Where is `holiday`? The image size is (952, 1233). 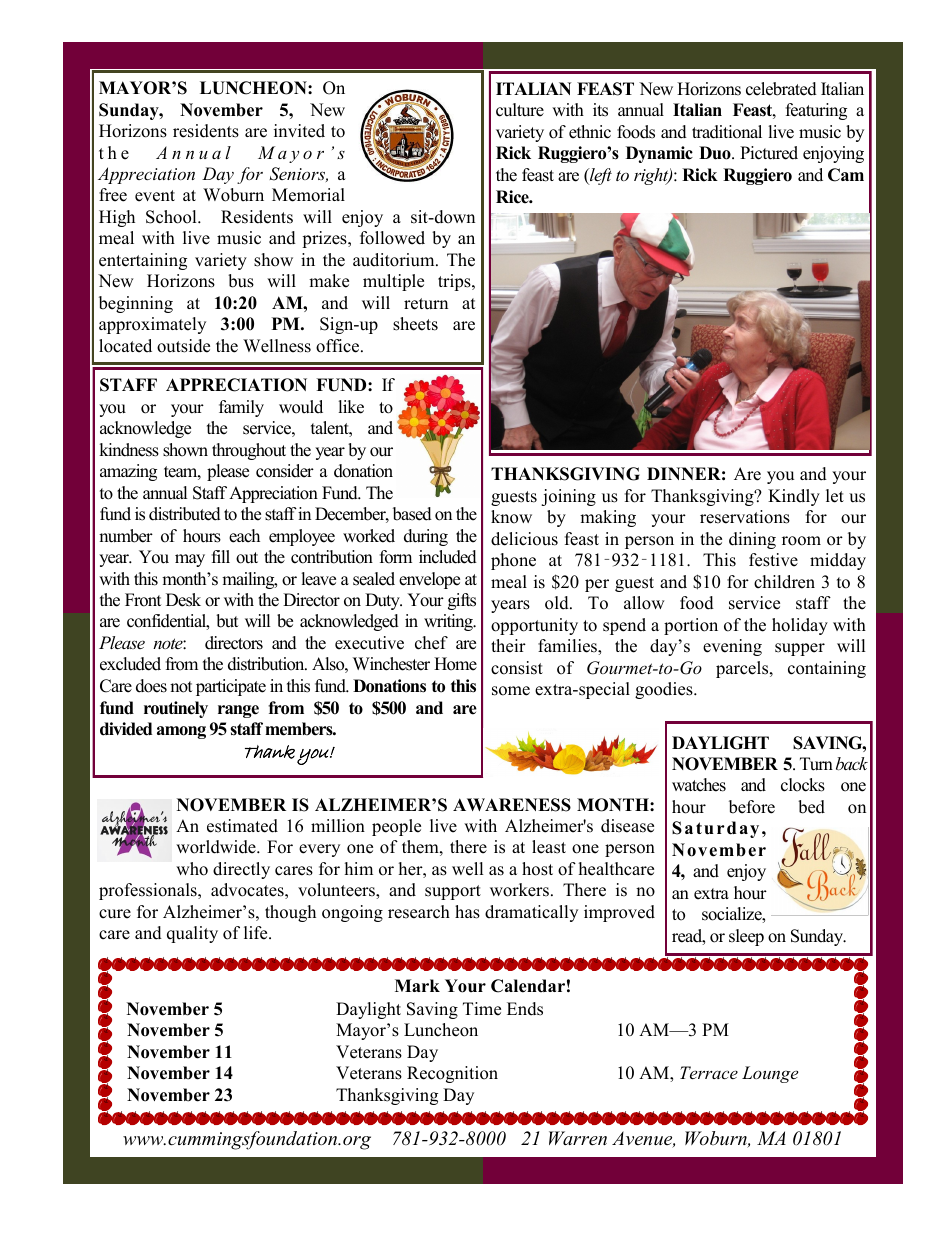 holiday is located at coordinates (800, 626).
